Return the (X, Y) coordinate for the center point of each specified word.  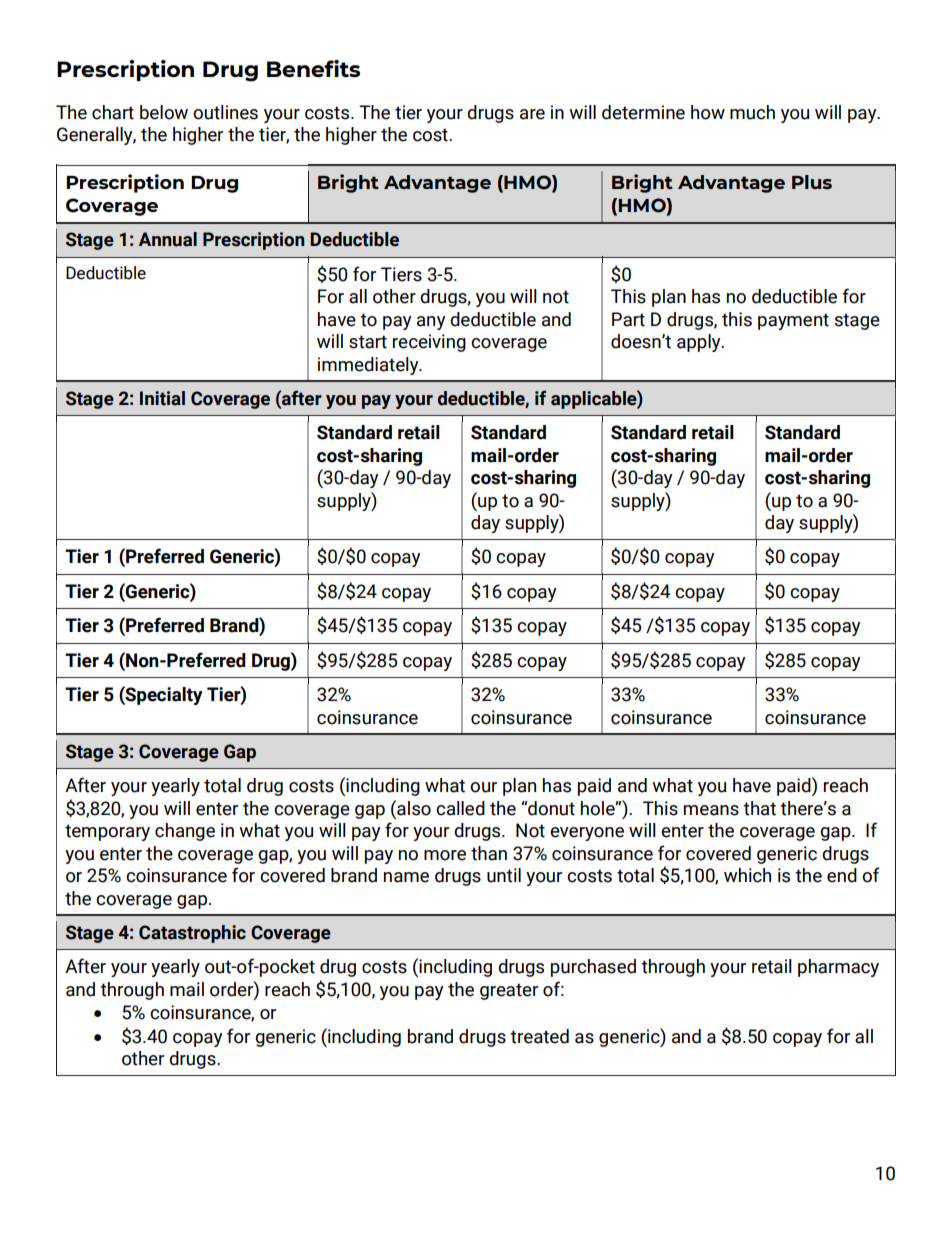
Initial (162, 398)
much (752, 112)
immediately (369, 366)
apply (700, 343)
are (532, 114)
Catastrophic (192, 934)
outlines (225, 112)
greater (509, 991)
